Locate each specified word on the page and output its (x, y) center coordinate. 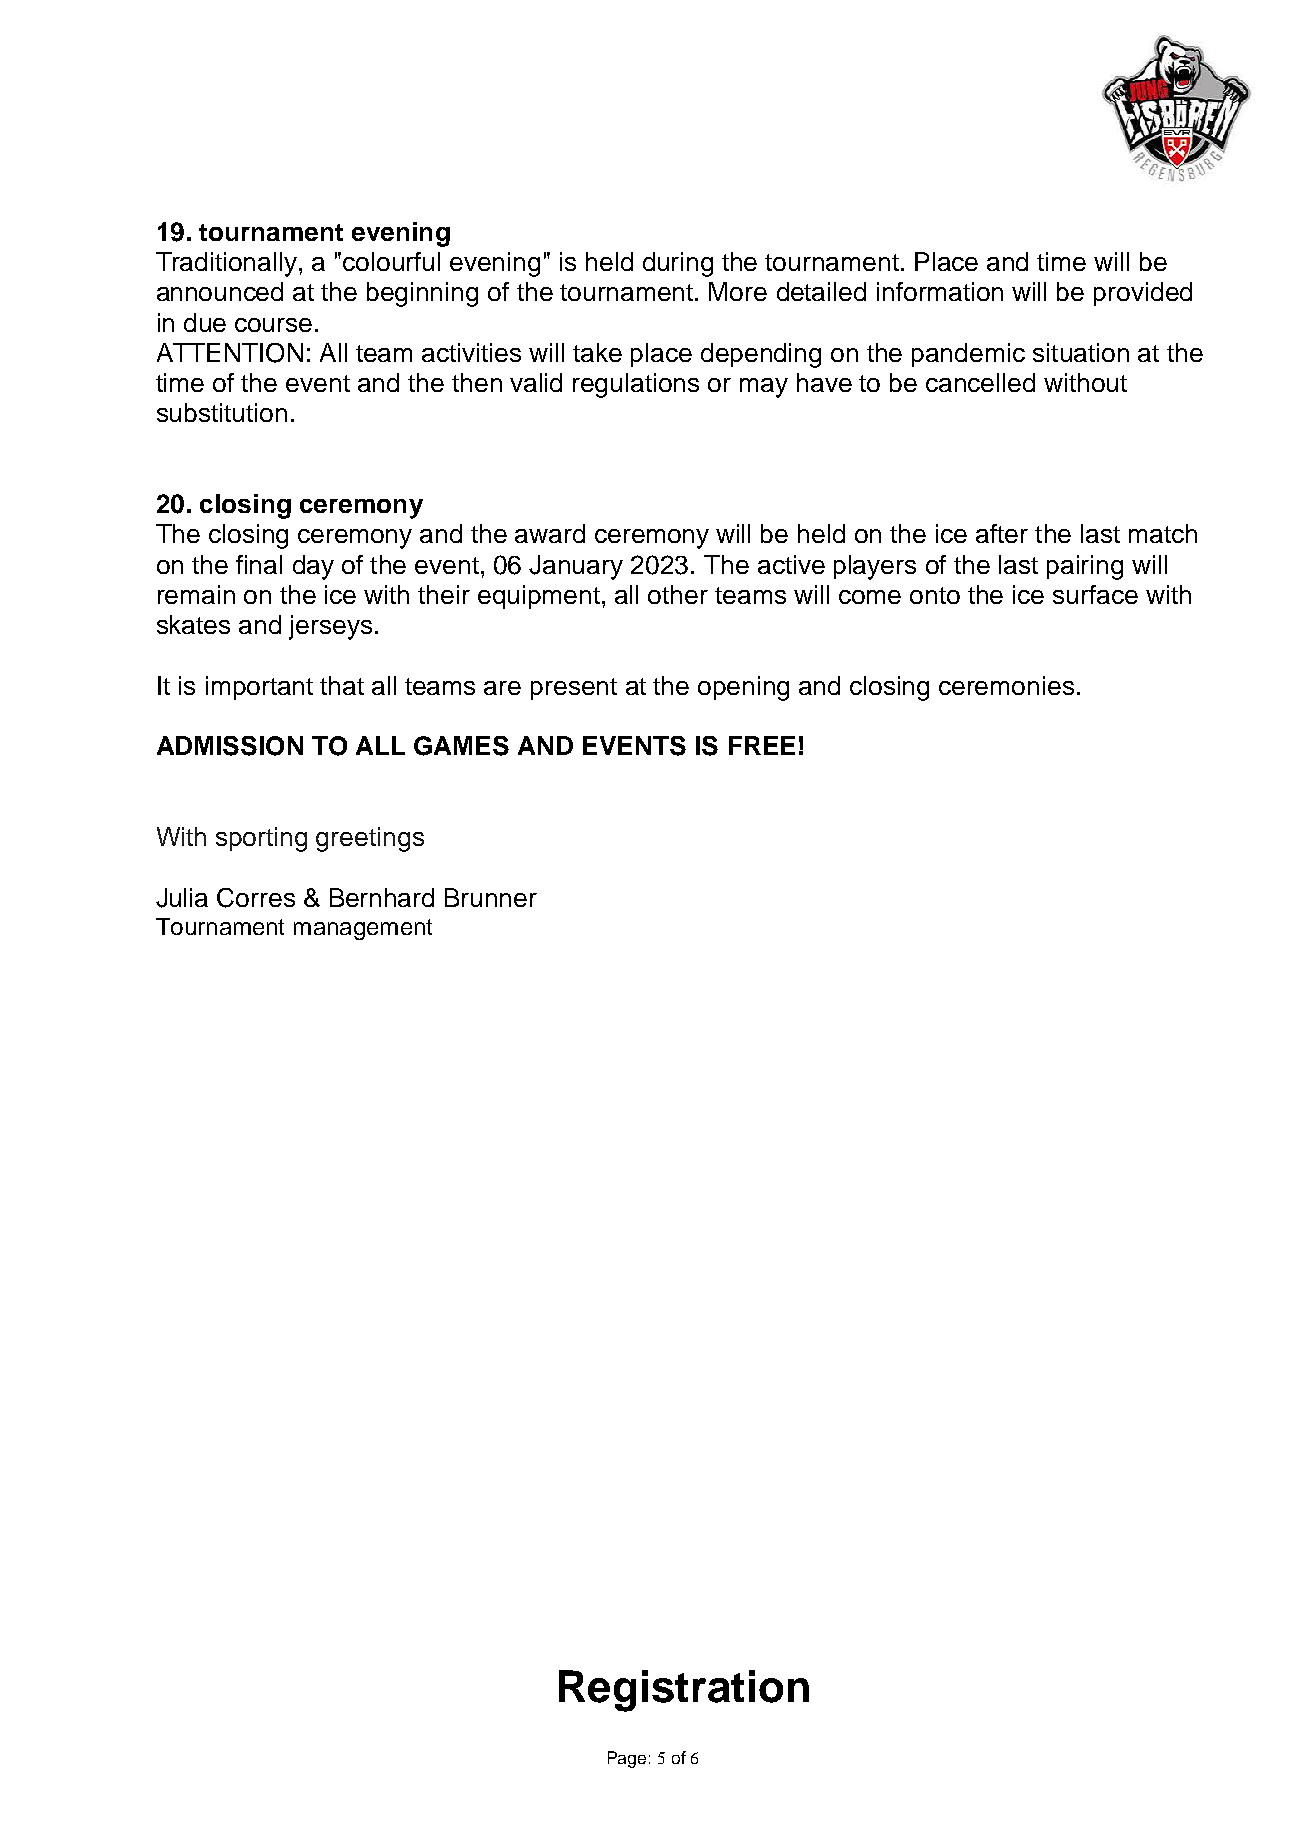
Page (627, 1759)
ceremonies (1006, 685)
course (273, 325)
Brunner (491, 897)
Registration (684, 1691)
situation (1081, 352)
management (363, 929)
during (678, 264)
